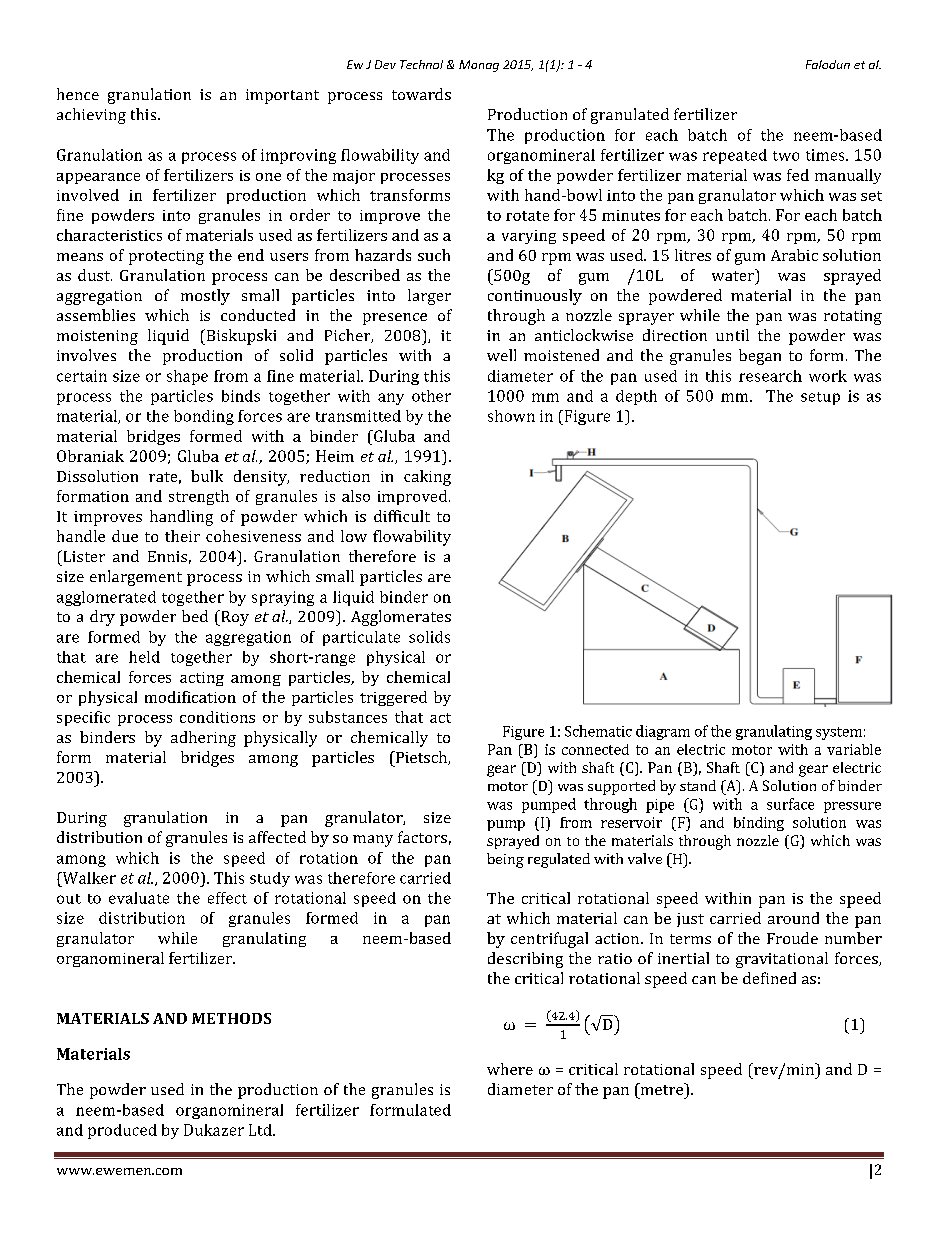 This screenshot has height=1233, width=952. What do you see at coordinates (91, 116) in the screenshot?
I see `achieving` at bounding box center [91, 116].
